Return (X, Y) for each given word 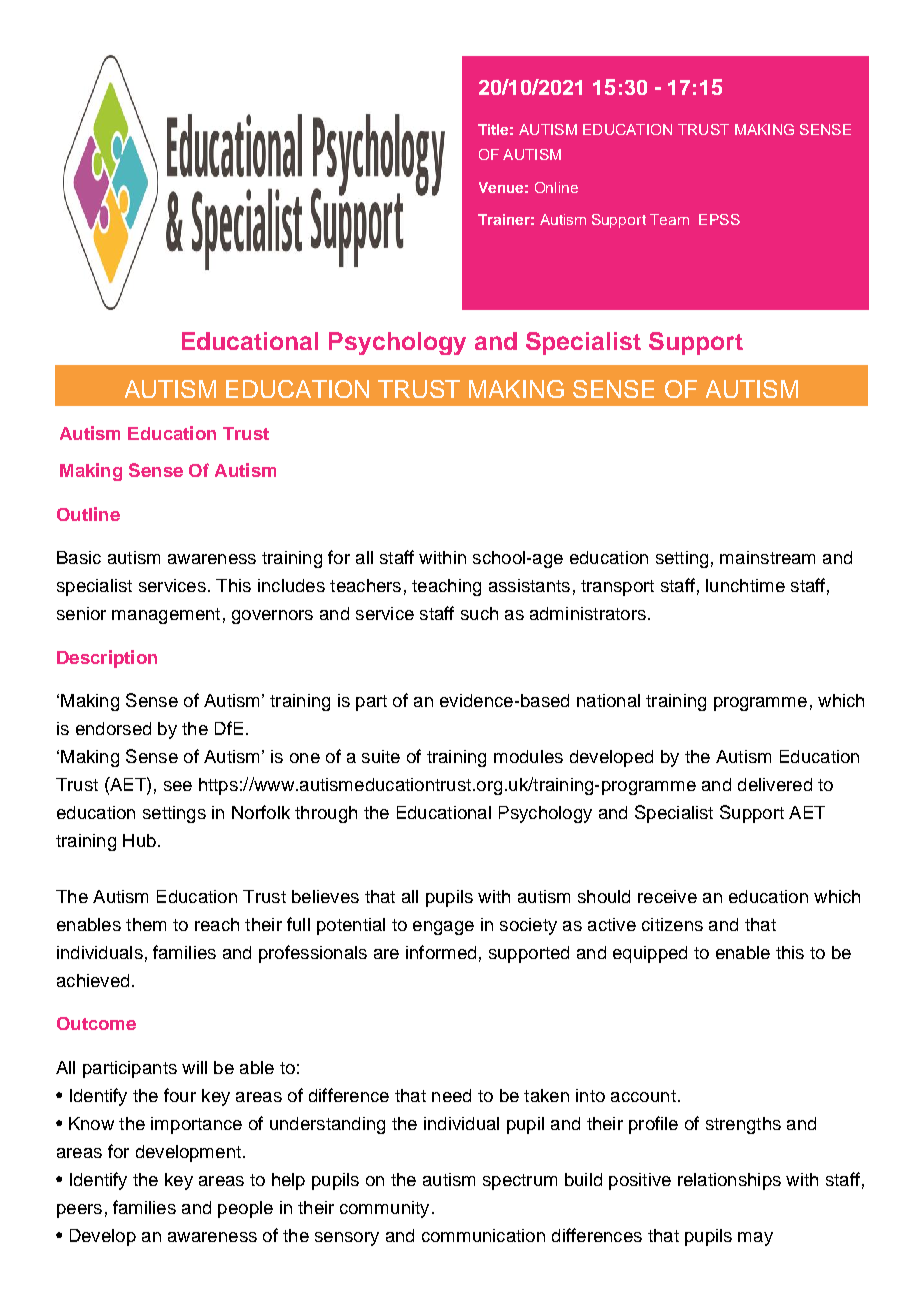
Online (556, 187)
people (245, 1209)
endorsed (113, 728)
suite (381, 756)
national (608, 700)
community (384, 1209)
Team (669, 219)
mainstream (767, 557)
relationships (729, 1181)
